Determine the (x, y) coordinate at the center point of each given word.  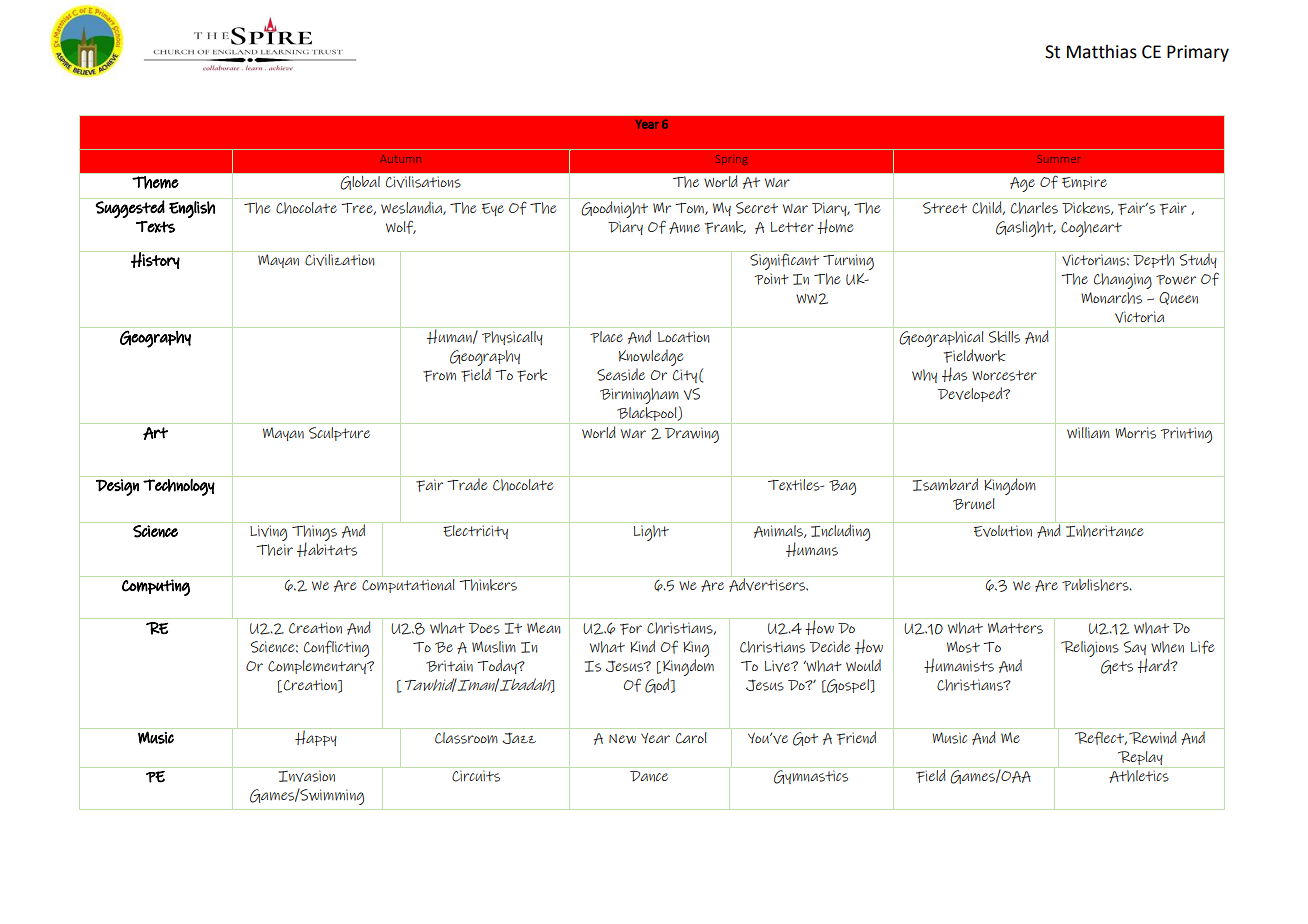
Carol (691, 738)
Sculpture (339, 434)
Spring (732, 160)
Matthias (1102, 51)
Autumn (400, 159)
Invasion (307, 776)
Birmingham (639, 396)
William (1088, 433)
